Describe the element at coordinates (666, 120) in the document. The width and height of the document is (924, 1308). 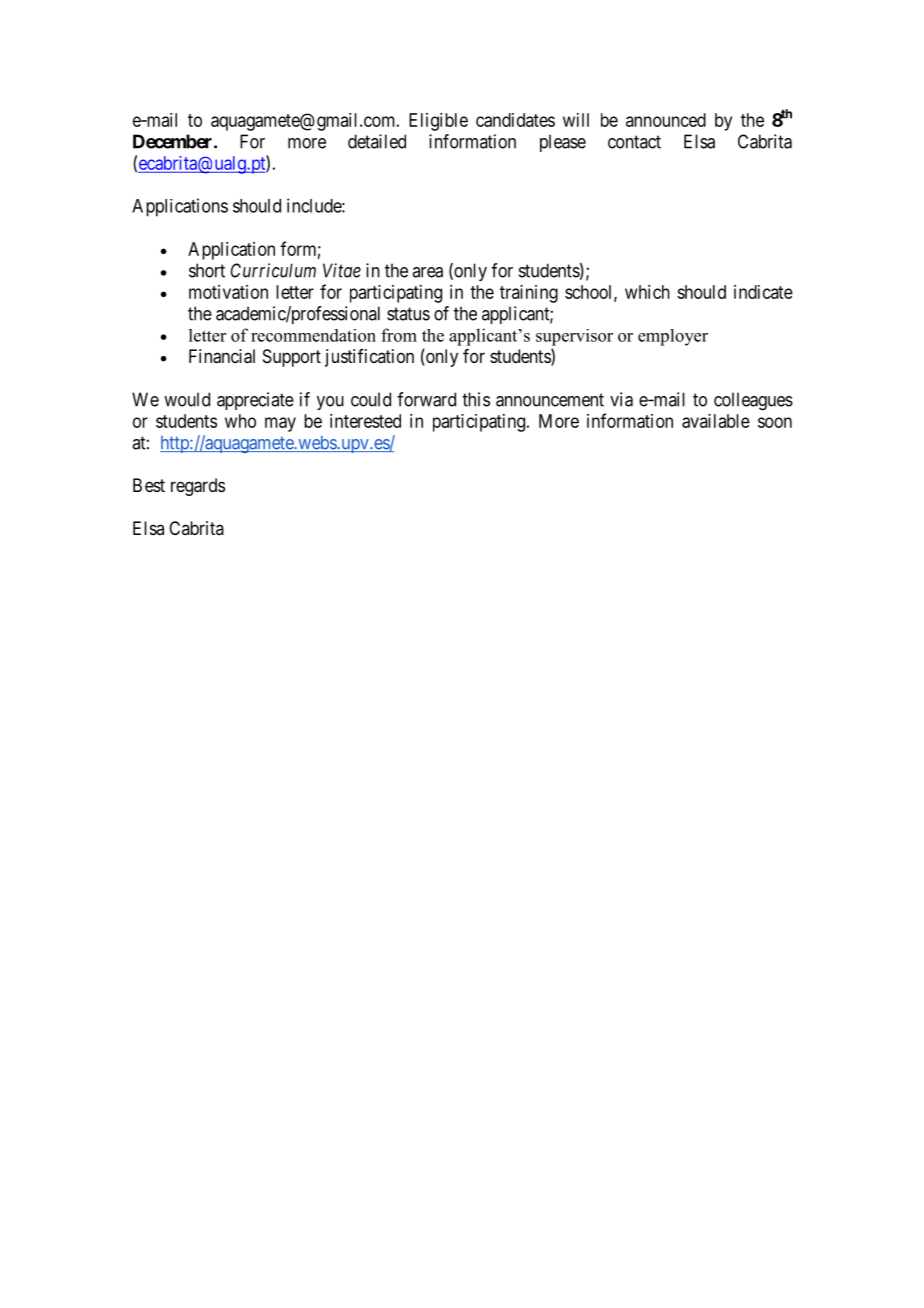
I see `announced` at that location.
